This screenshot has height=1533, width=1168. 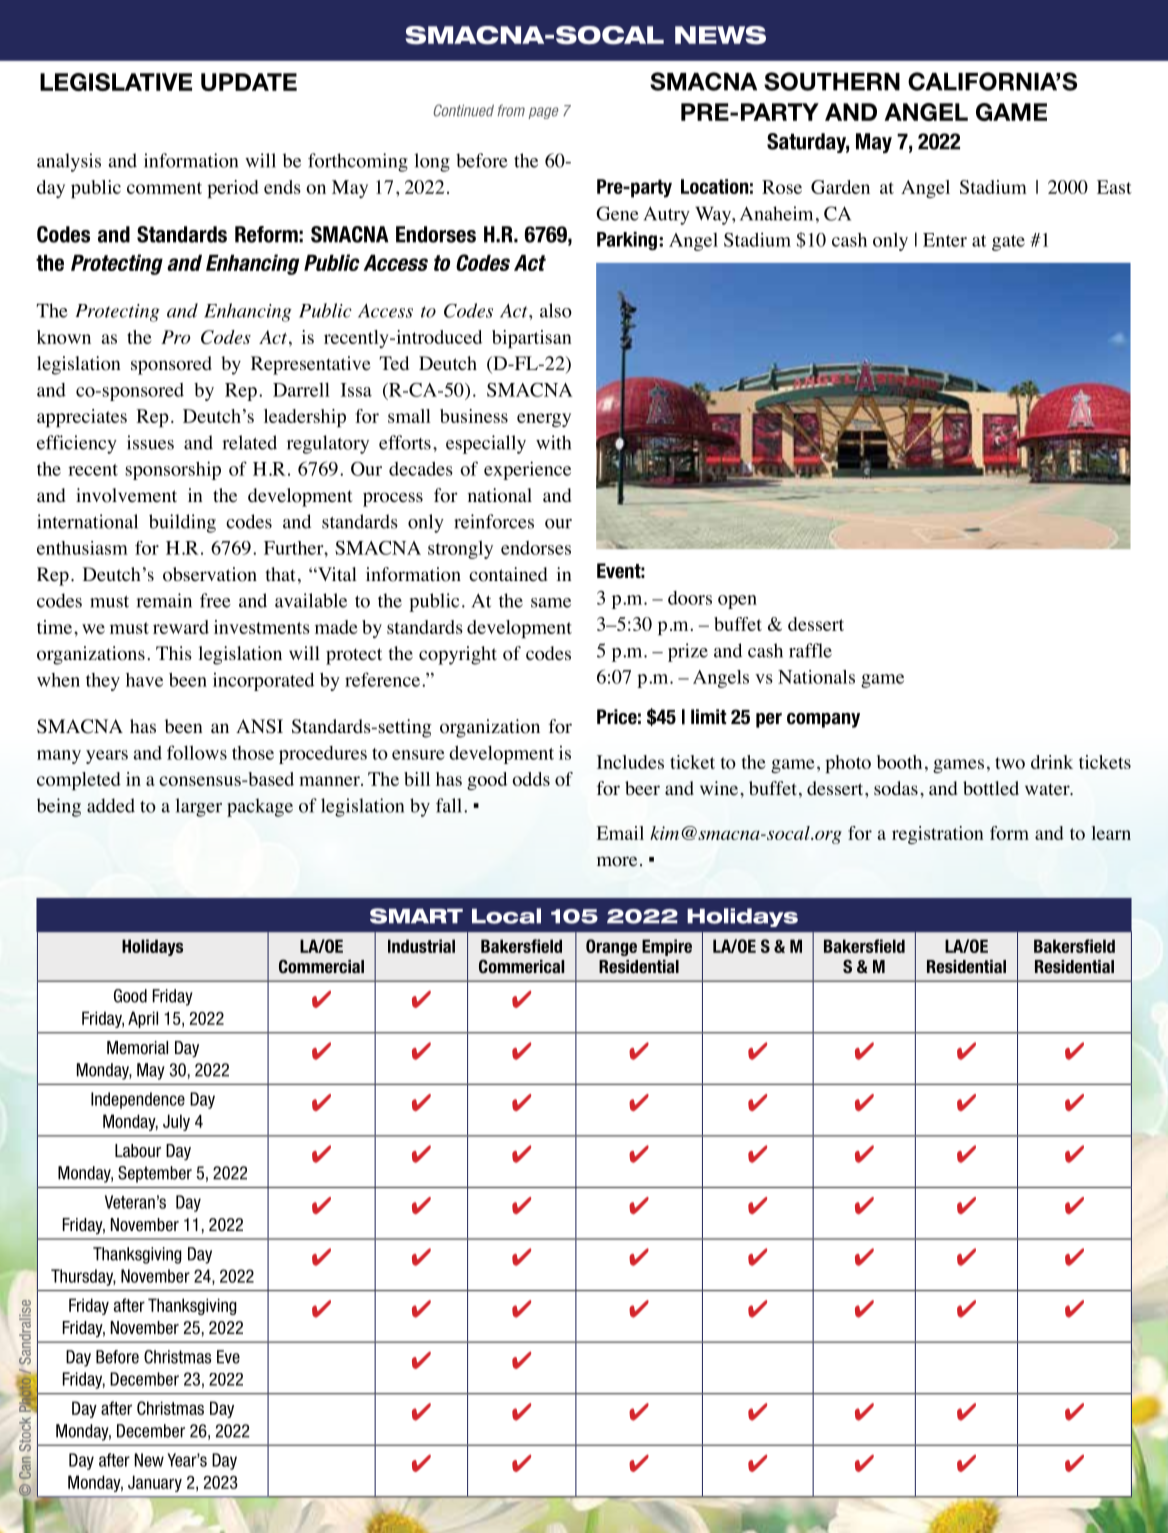 I want to click on page, so click(x=543, y=113).
